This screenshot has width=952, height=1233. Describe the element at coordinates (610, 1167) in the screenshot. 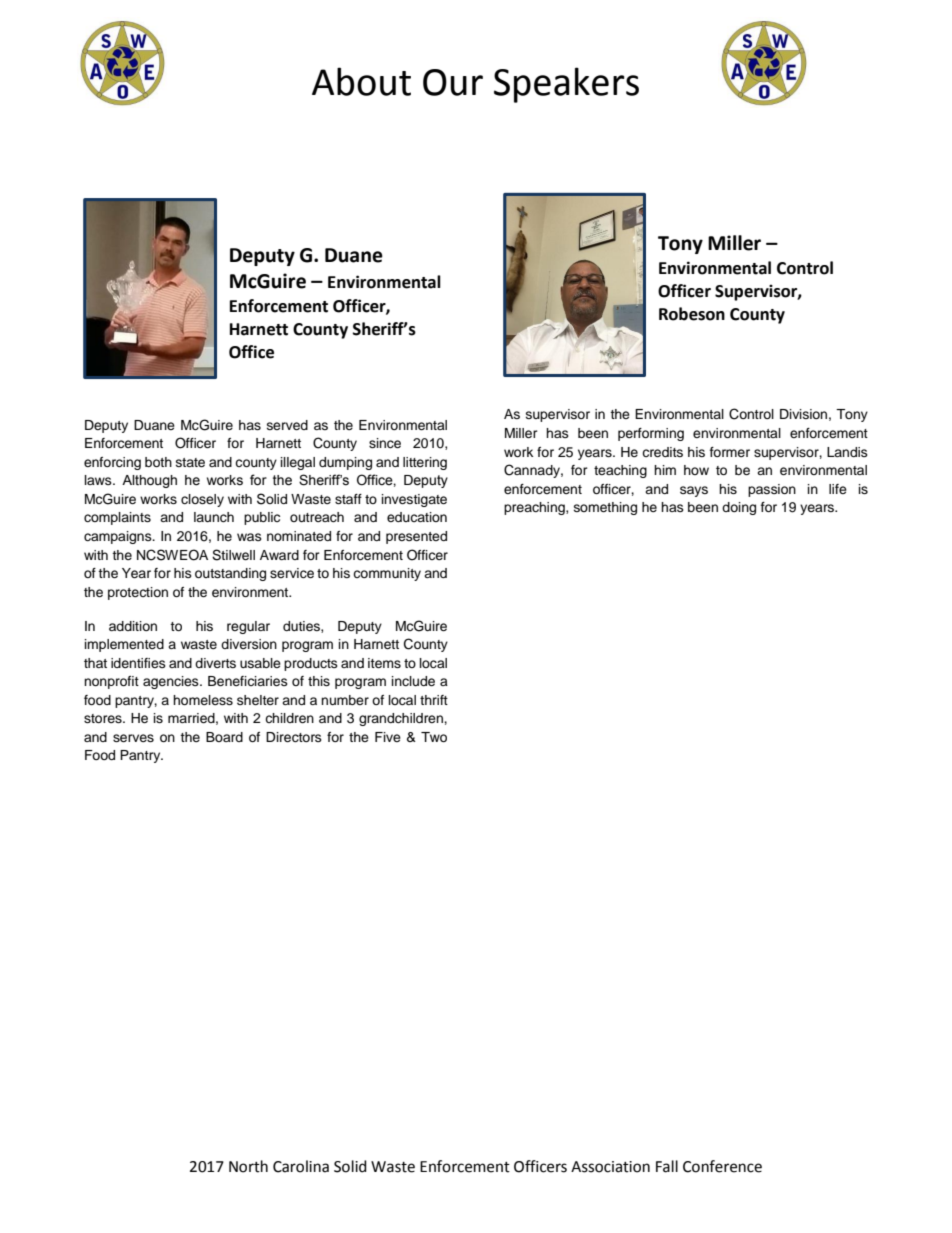

I see `Association` at that location.
